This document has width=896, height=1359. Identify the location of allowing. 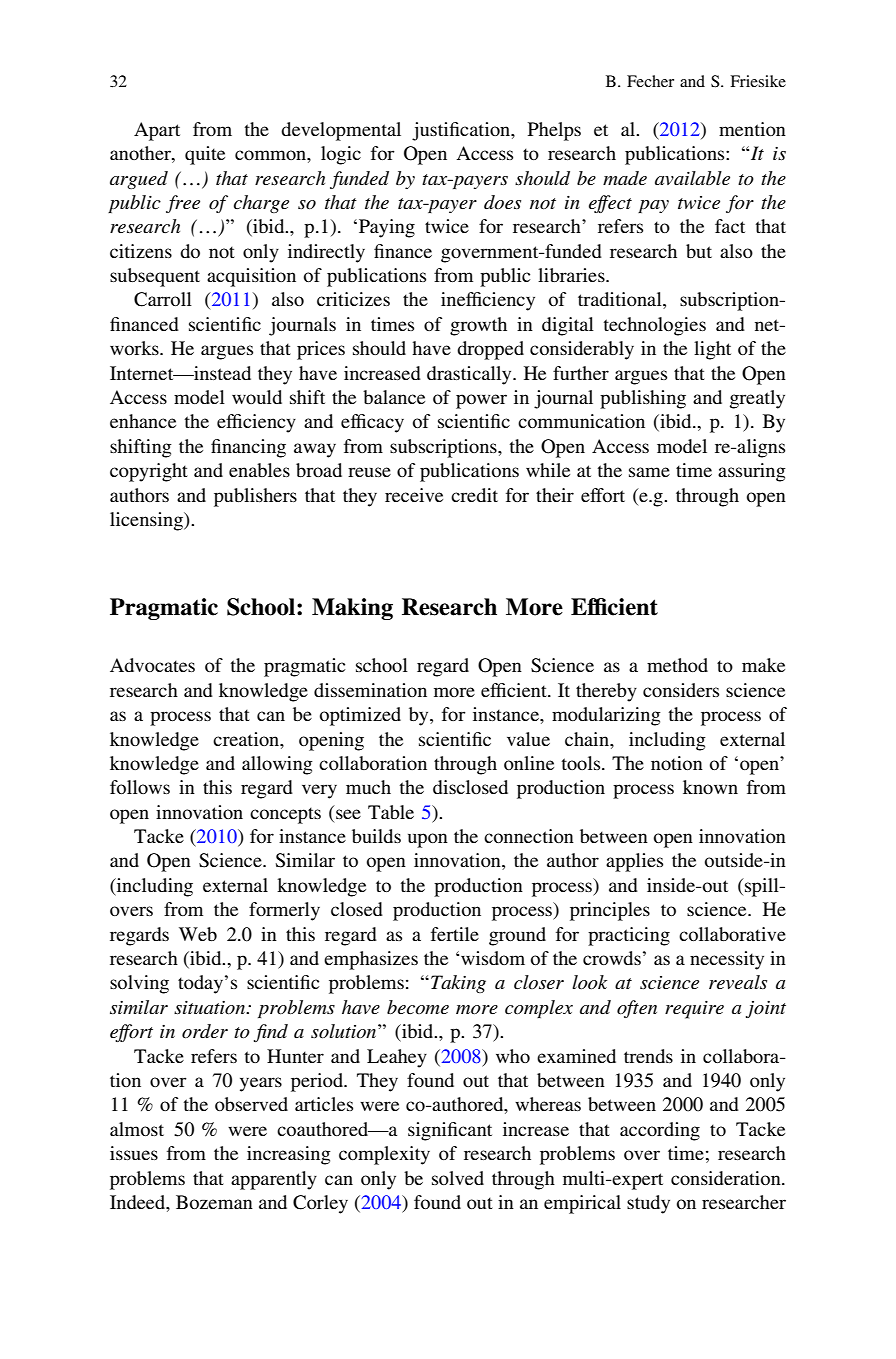
(277, 765).
